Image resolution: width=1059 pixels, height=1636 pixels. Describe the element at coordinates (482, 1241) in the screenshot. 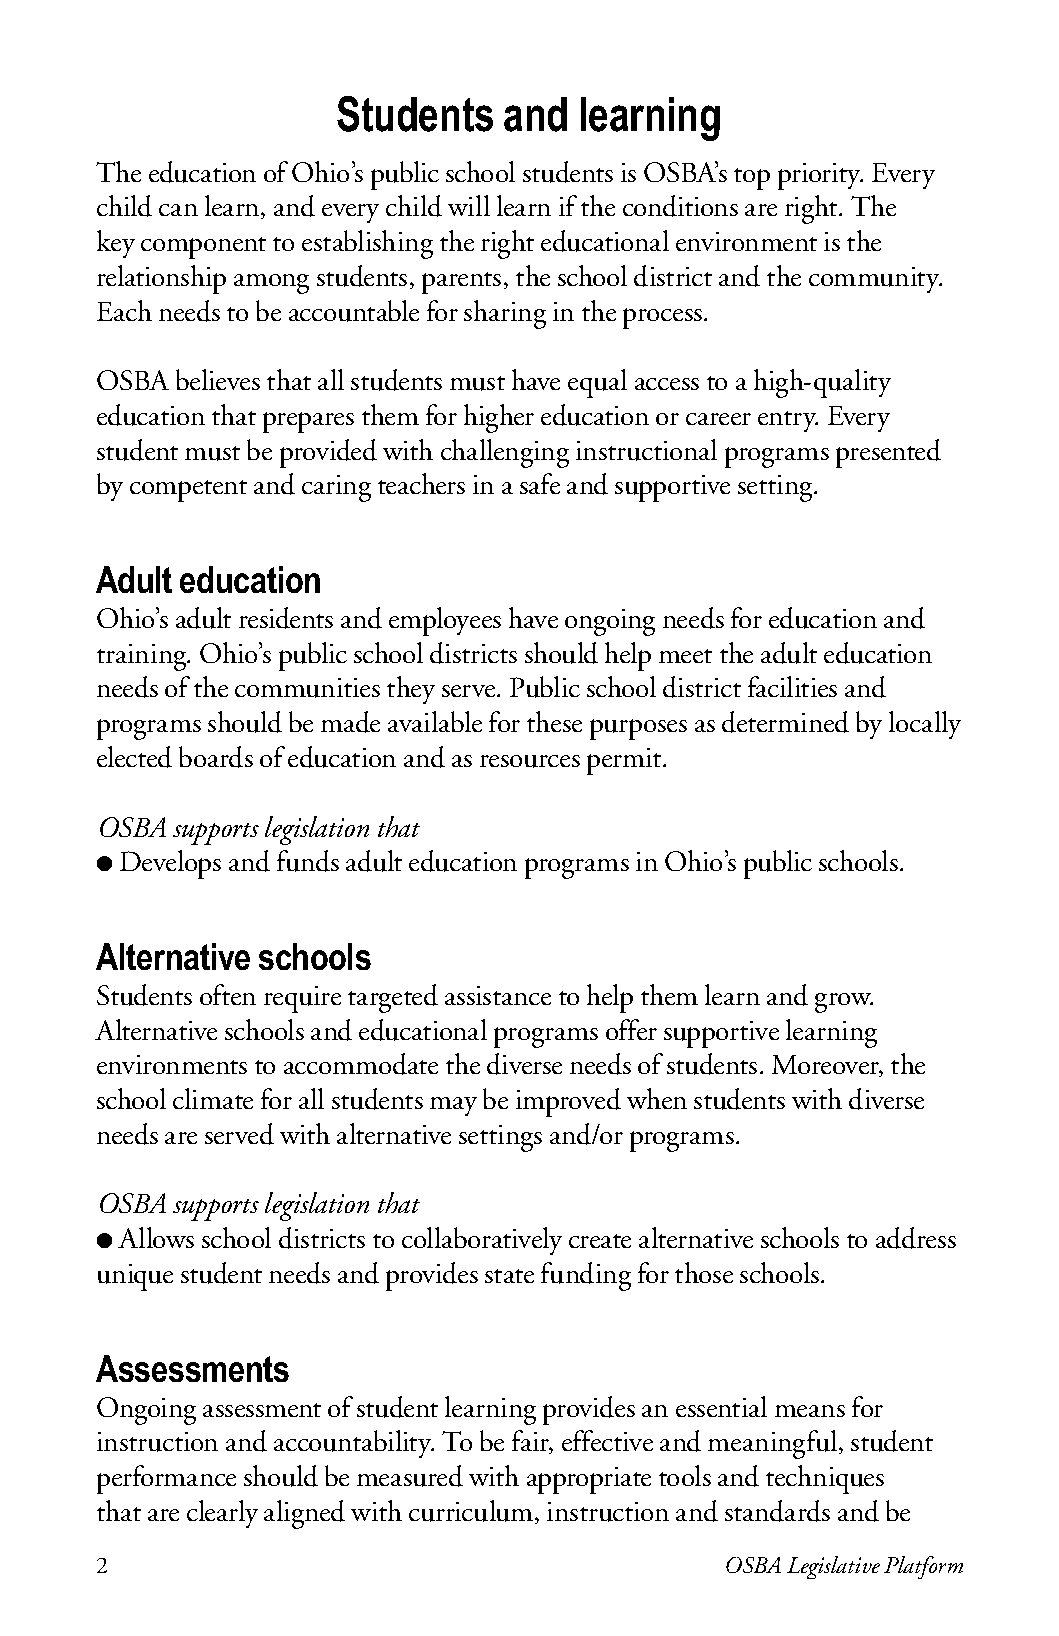

I see `collaboratively` at that location.
